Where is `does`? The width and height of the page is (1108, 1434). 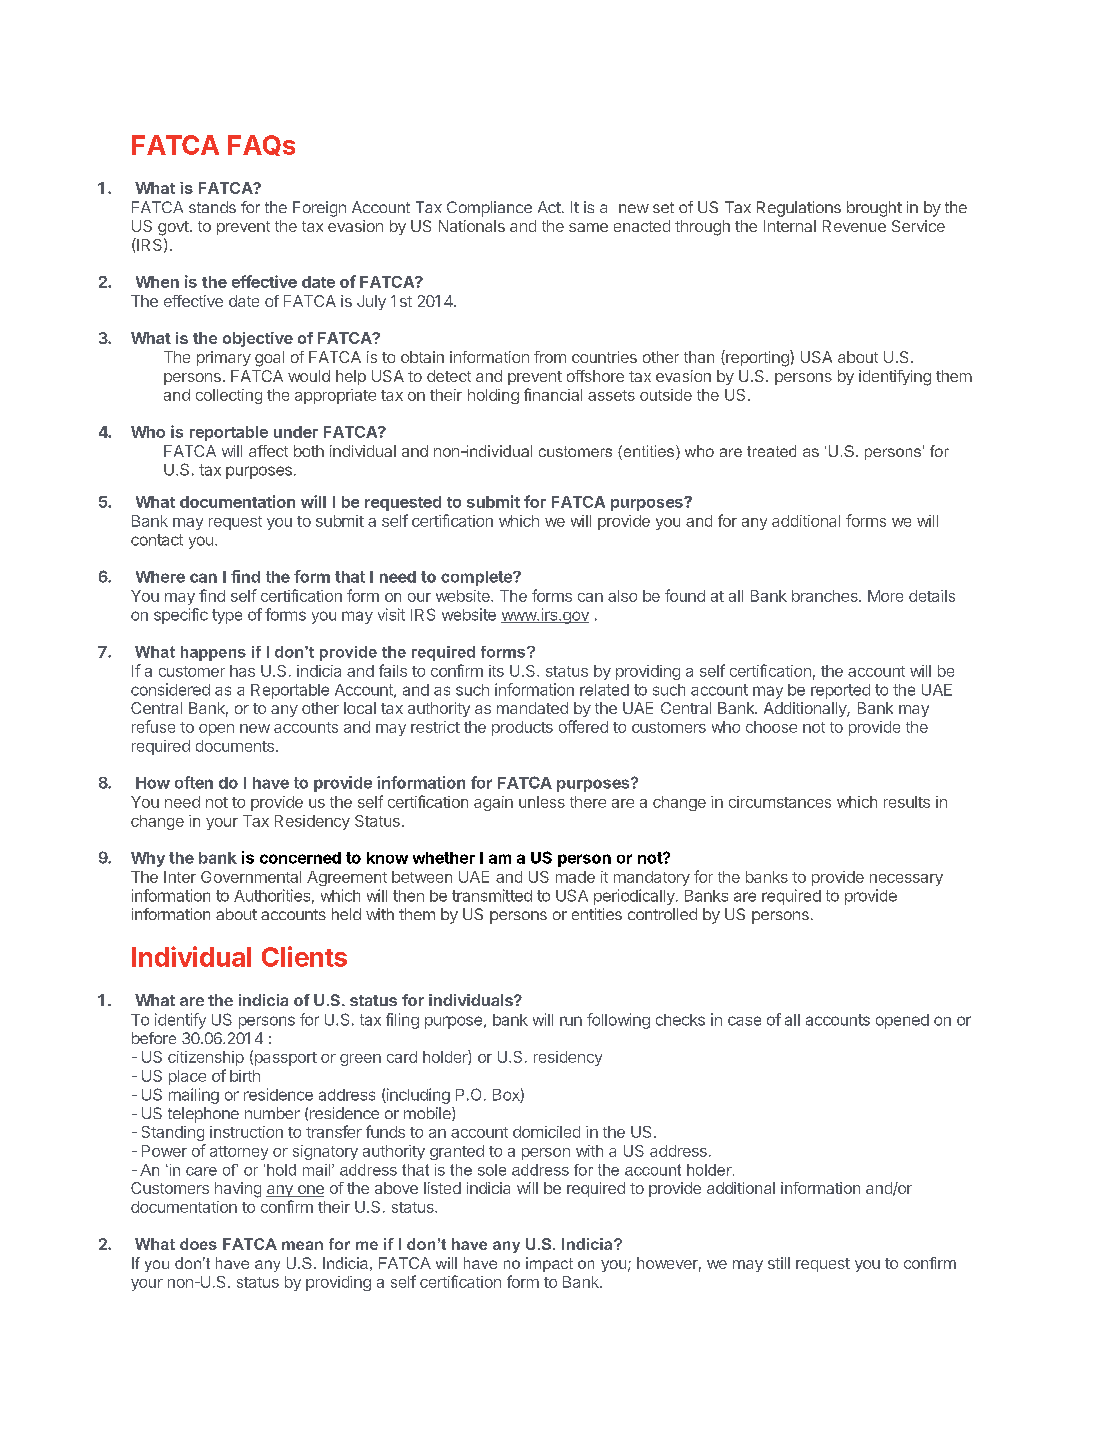 does is located at coordinates (198, 1244).
